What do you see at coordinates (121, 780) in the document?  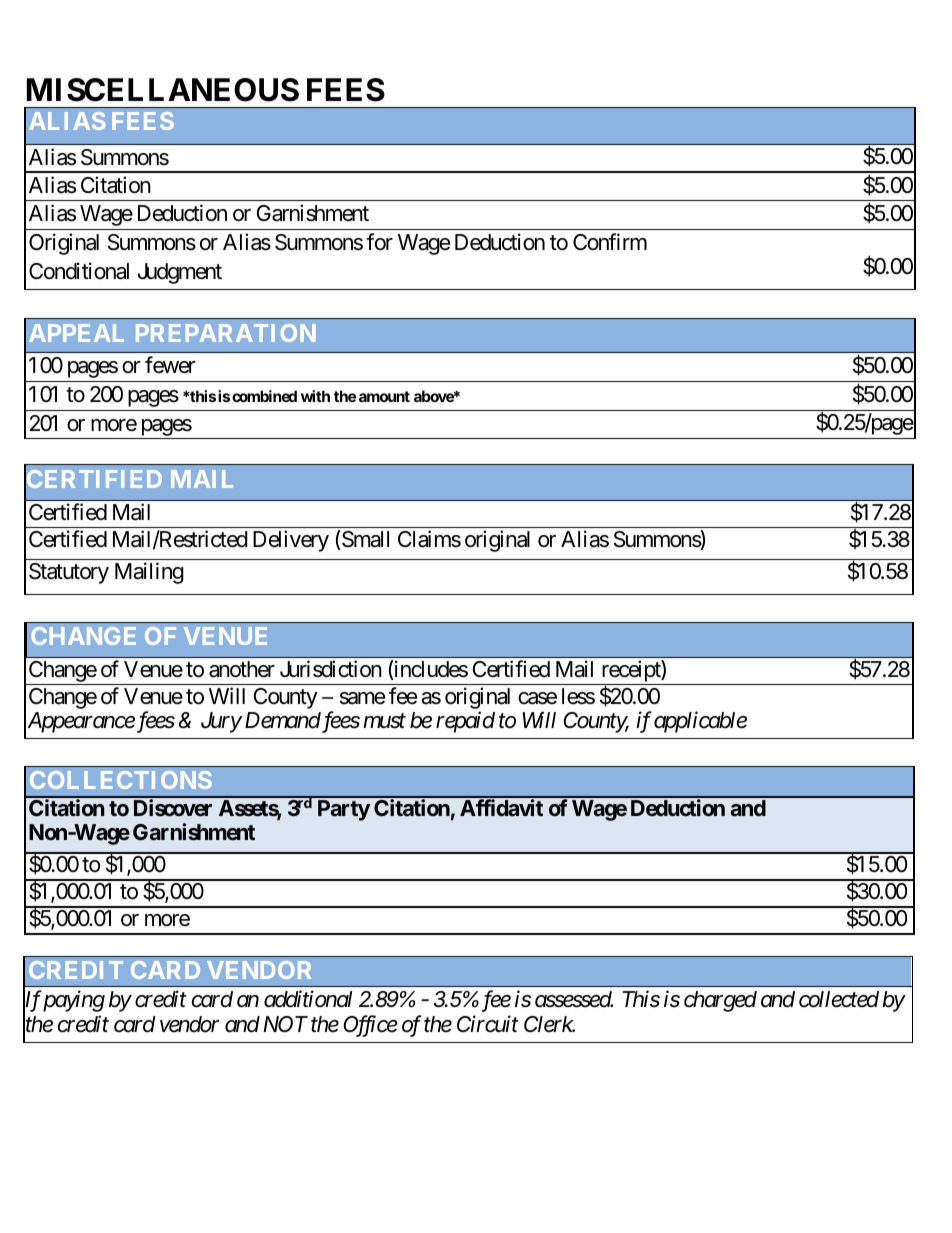 I see `COLLECTIONS` at bounding box center [121, 780].
